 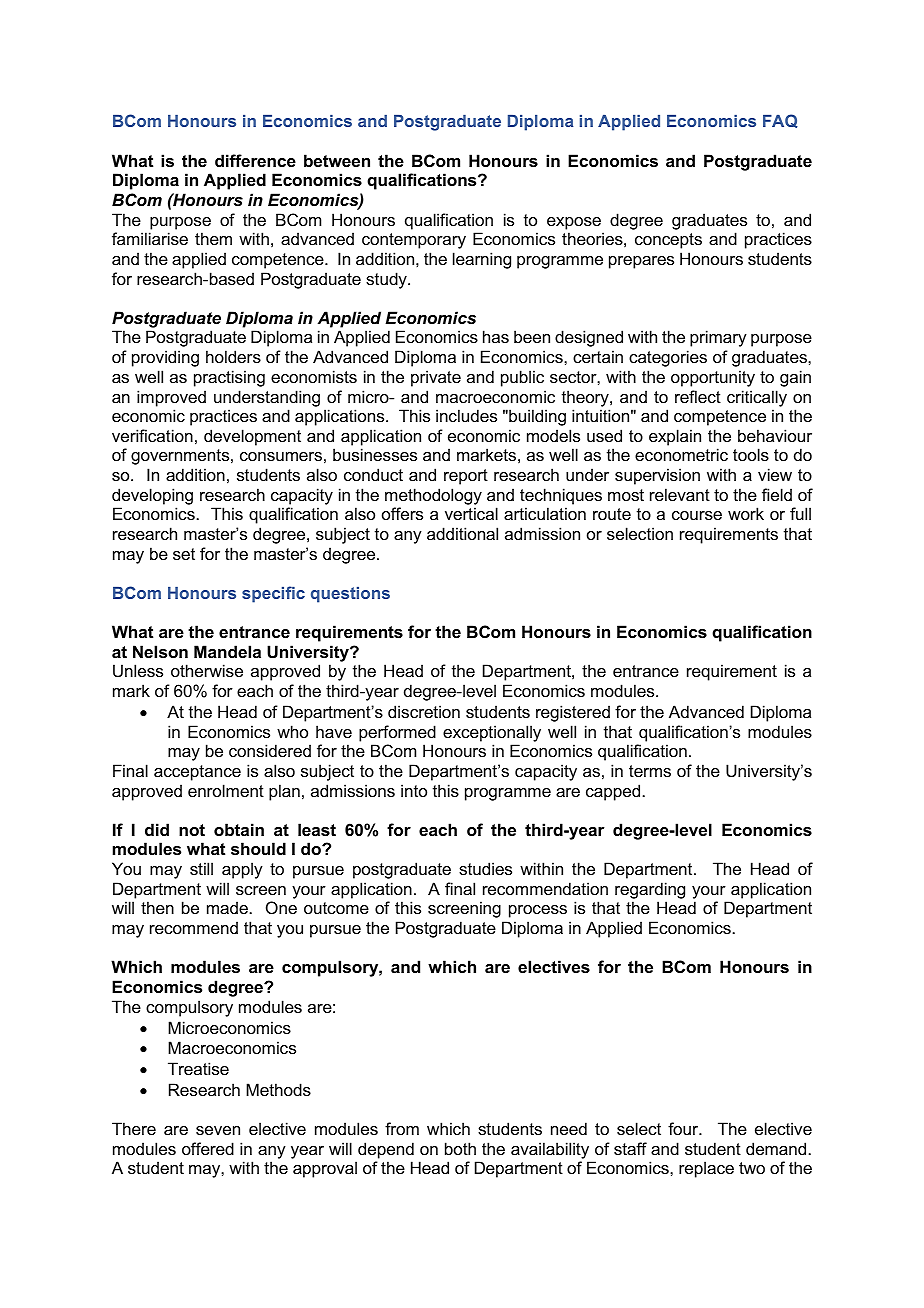 What do you see at coordinates (697, 515) in the page?
I see `course` at bounding box center [697, 515].
